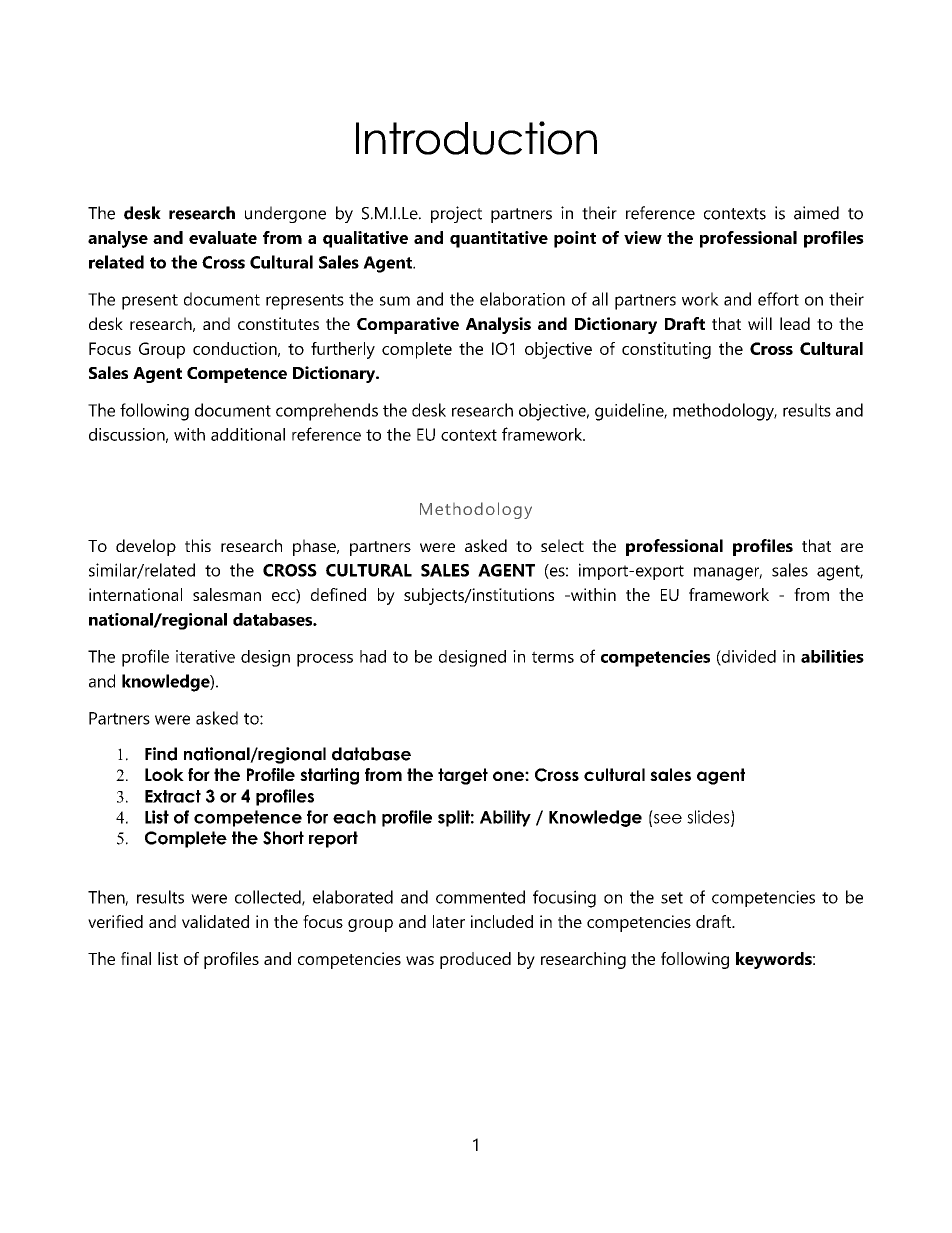  Describe the element at coordinates (562, 545) in the image. I see `select` at that location.
